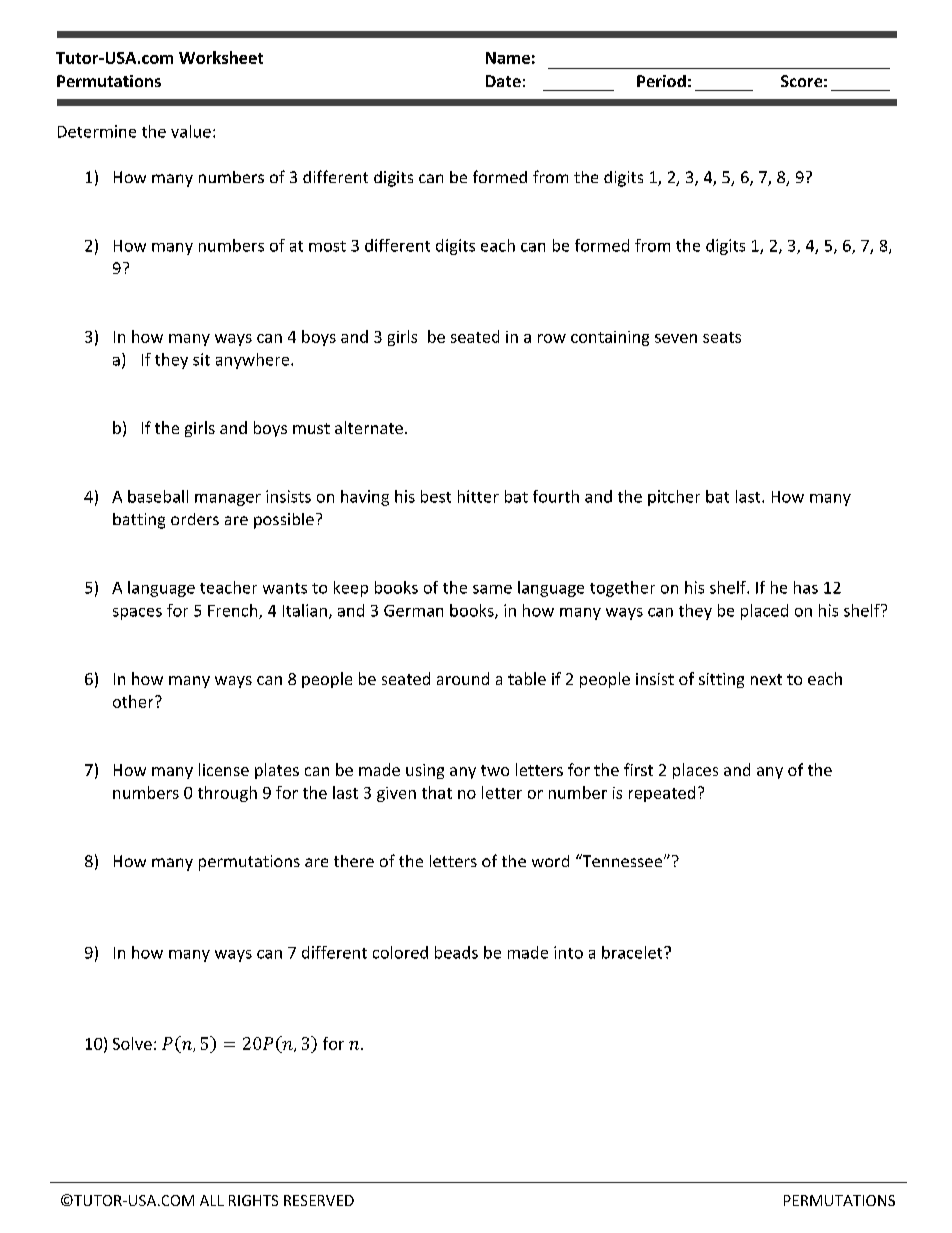 The height and width of the page is (1233, 952). I want to click on value, so click(191, 131).
